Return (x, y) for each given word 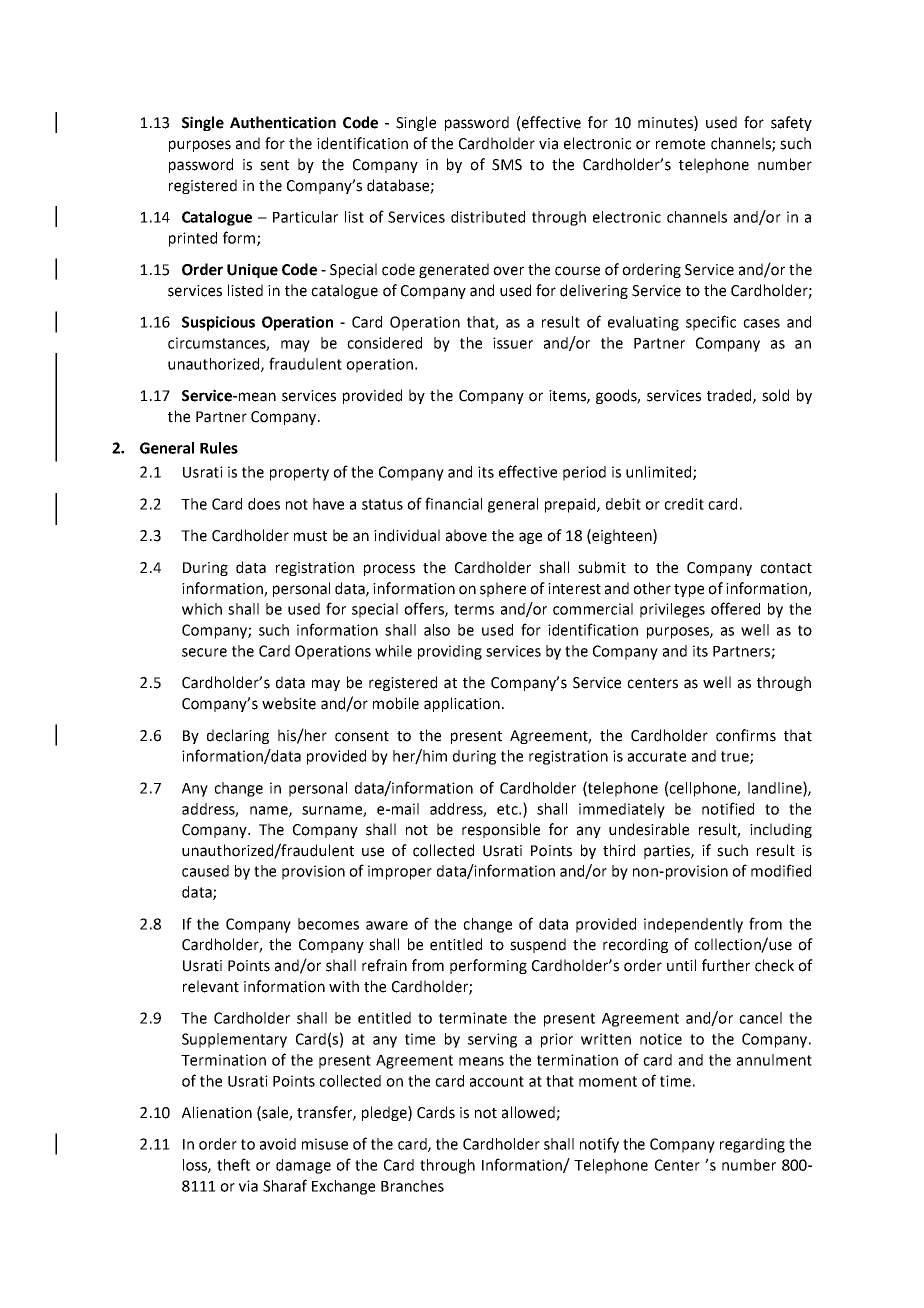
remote (680, 144)
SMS (507, 165)
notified (728, 808)
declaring (238, 736)
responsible (501, 830)
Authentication (283, 122)
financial (453, 503)
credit (684, 504)
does (264, 504)
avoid (278, 1144)
